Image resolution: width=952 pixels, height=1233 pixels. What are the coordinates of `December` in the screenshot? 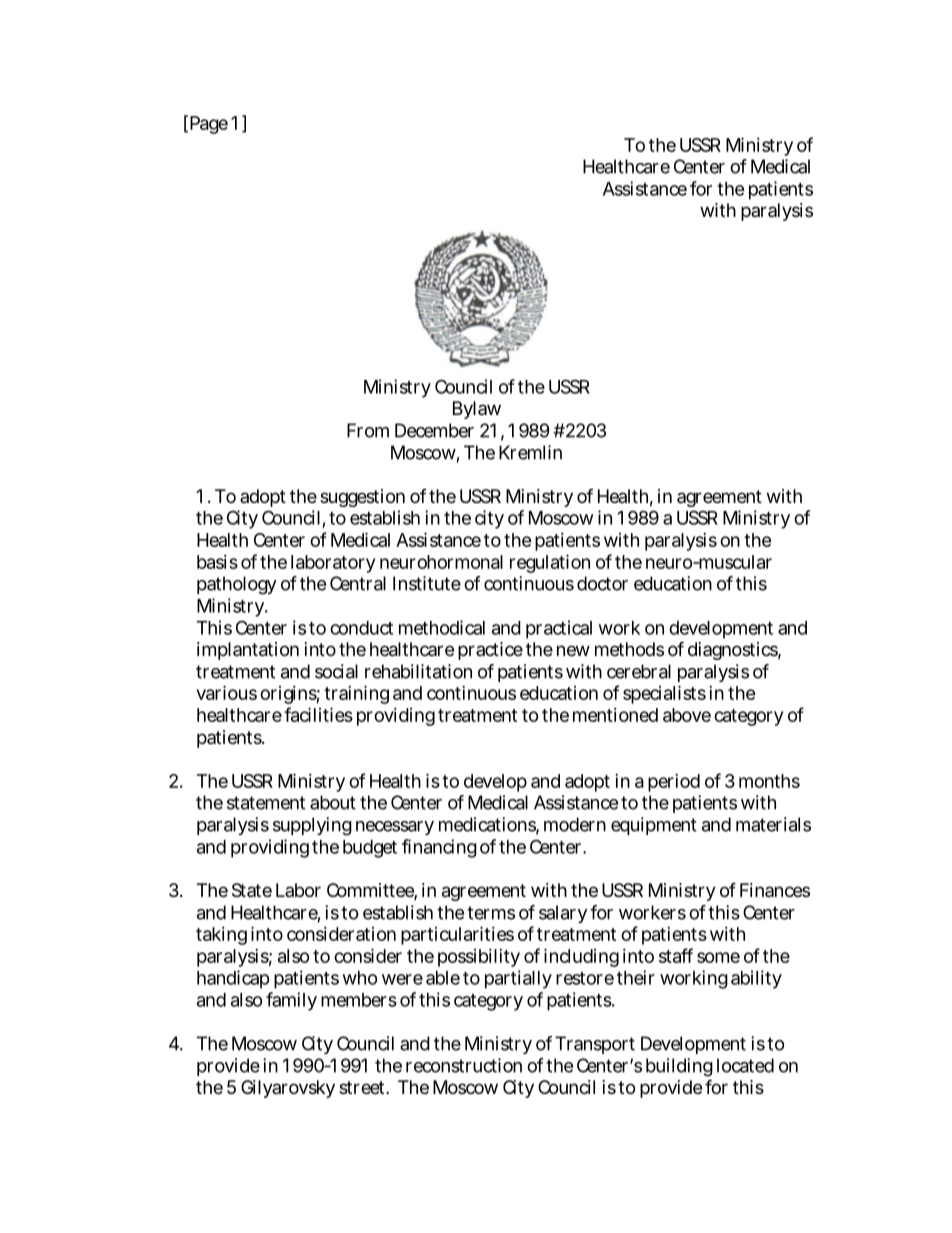 It's located at (434, 430).
